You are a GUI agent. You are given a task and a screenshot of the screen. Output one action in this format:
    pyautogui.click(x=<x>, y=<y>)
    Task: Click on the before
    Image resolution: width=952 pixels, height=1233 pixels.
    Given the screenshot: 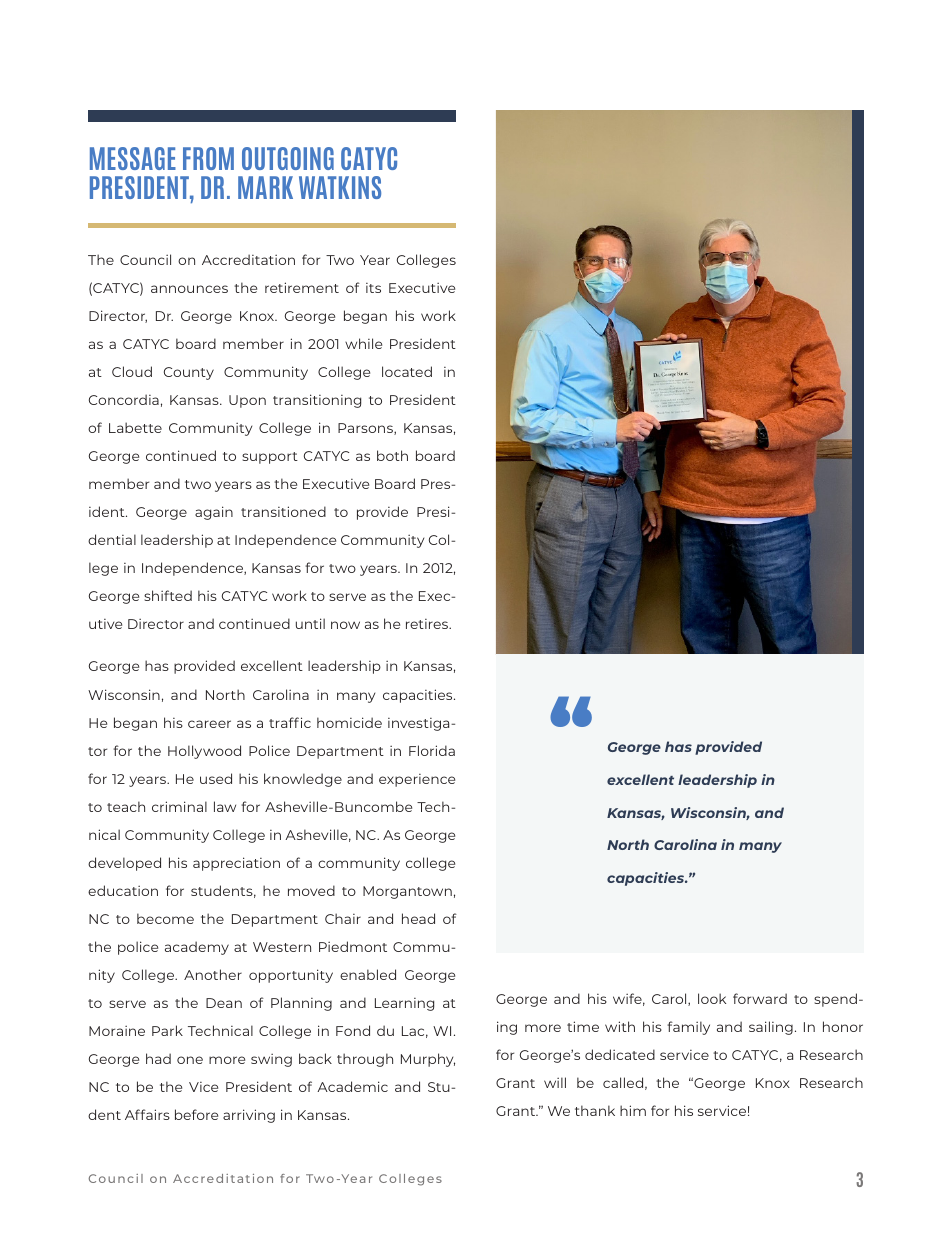 What is the action you would take?
    pyautogui.click(x=196, y=1114)
